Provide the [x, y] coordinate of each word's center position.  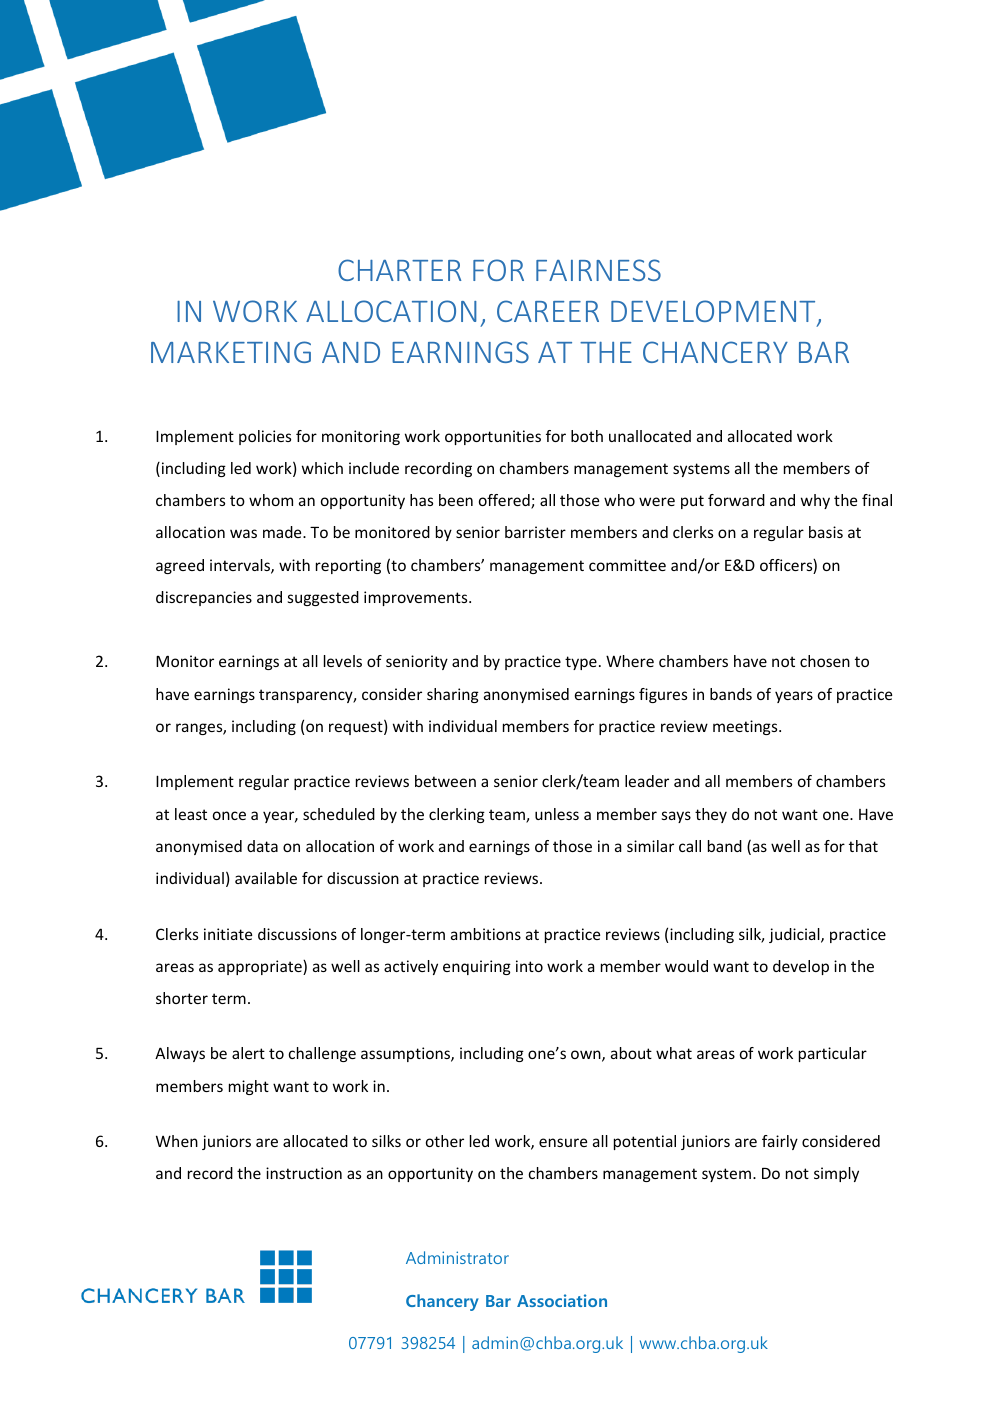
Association [562, 1300]
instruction [304, 1173]
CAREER [548, 311]
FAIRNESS [598, 270]
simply [836, 1174]
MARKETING [231, 352]
